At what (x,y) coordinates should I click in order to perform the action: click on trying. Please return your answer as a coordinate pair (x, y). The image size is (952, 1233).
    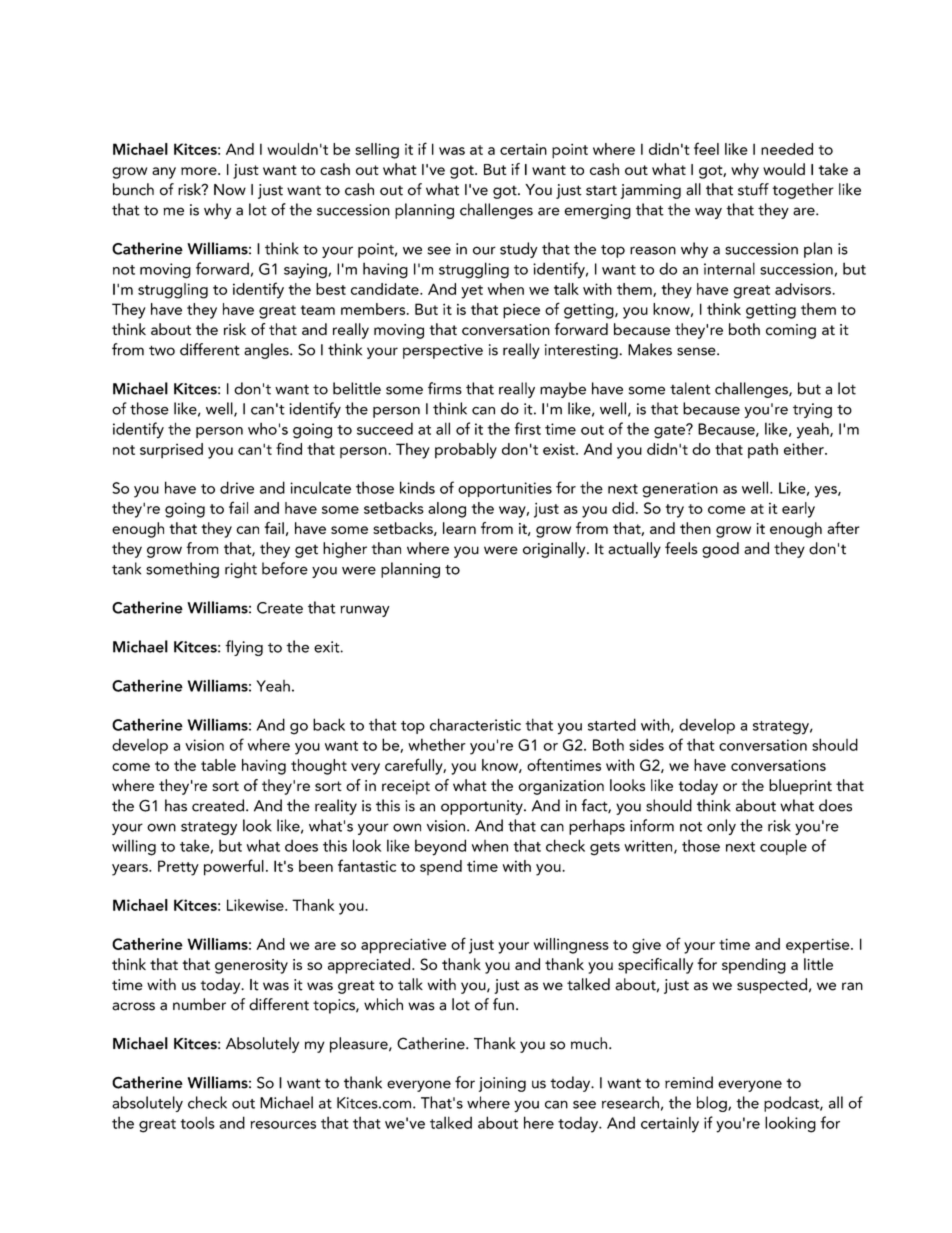
    Looking at the image, I should click on (812, 410).
